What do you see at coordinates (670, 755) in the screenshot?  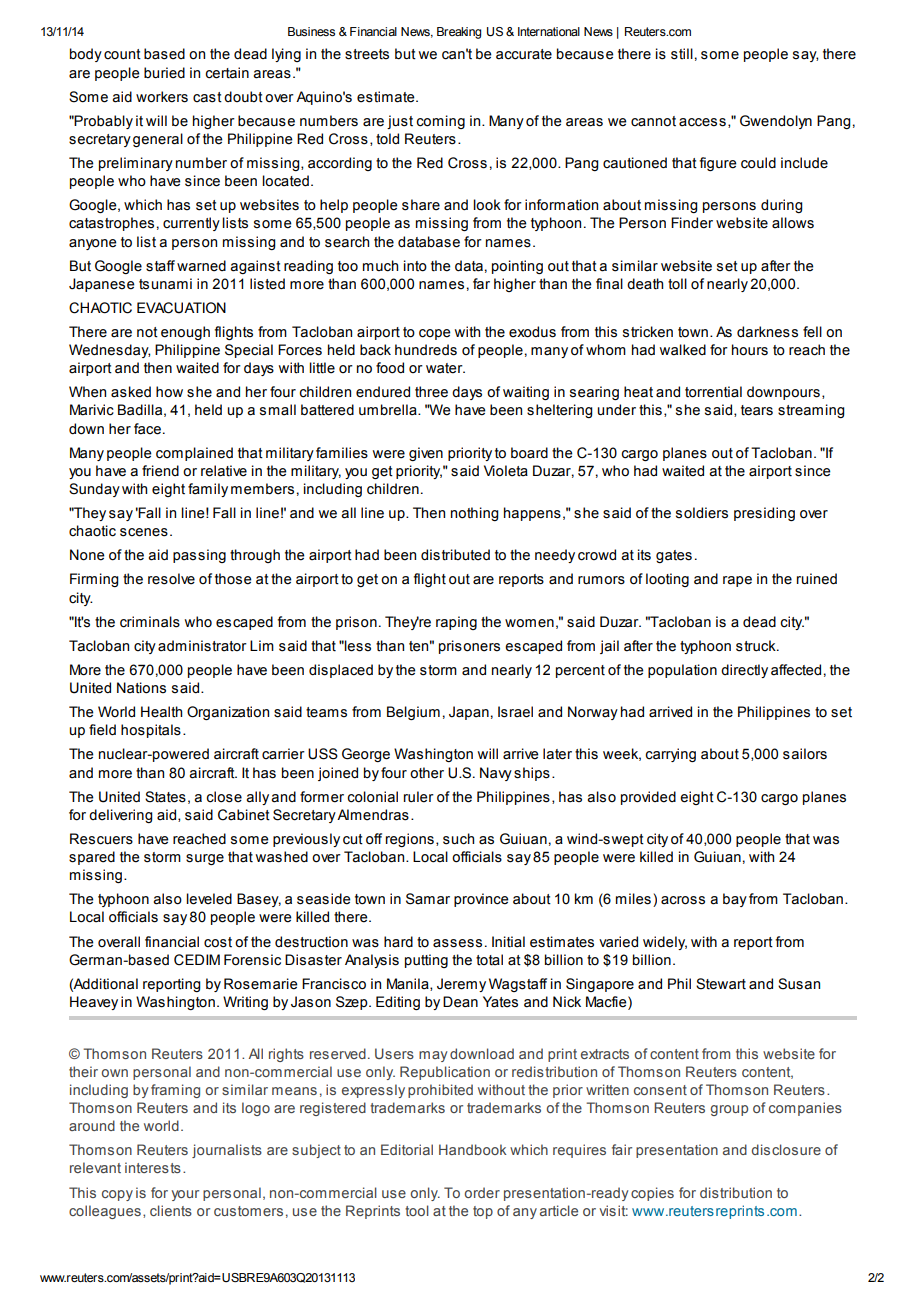 I see `carrying` at bounding box center [670, 755].
